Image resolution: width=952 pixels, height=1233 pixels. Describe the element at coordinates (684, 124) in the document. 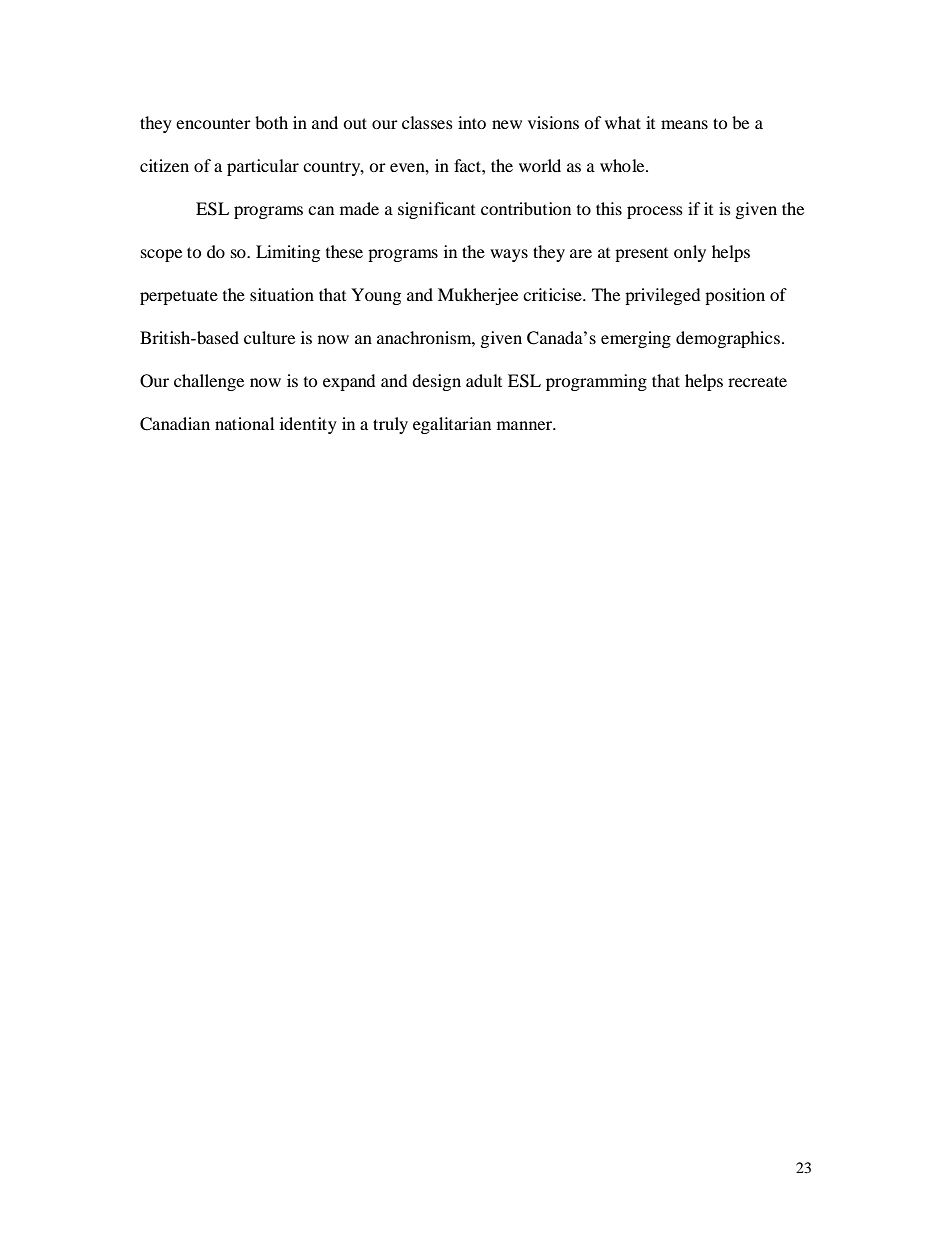

I see `means` at that location.
